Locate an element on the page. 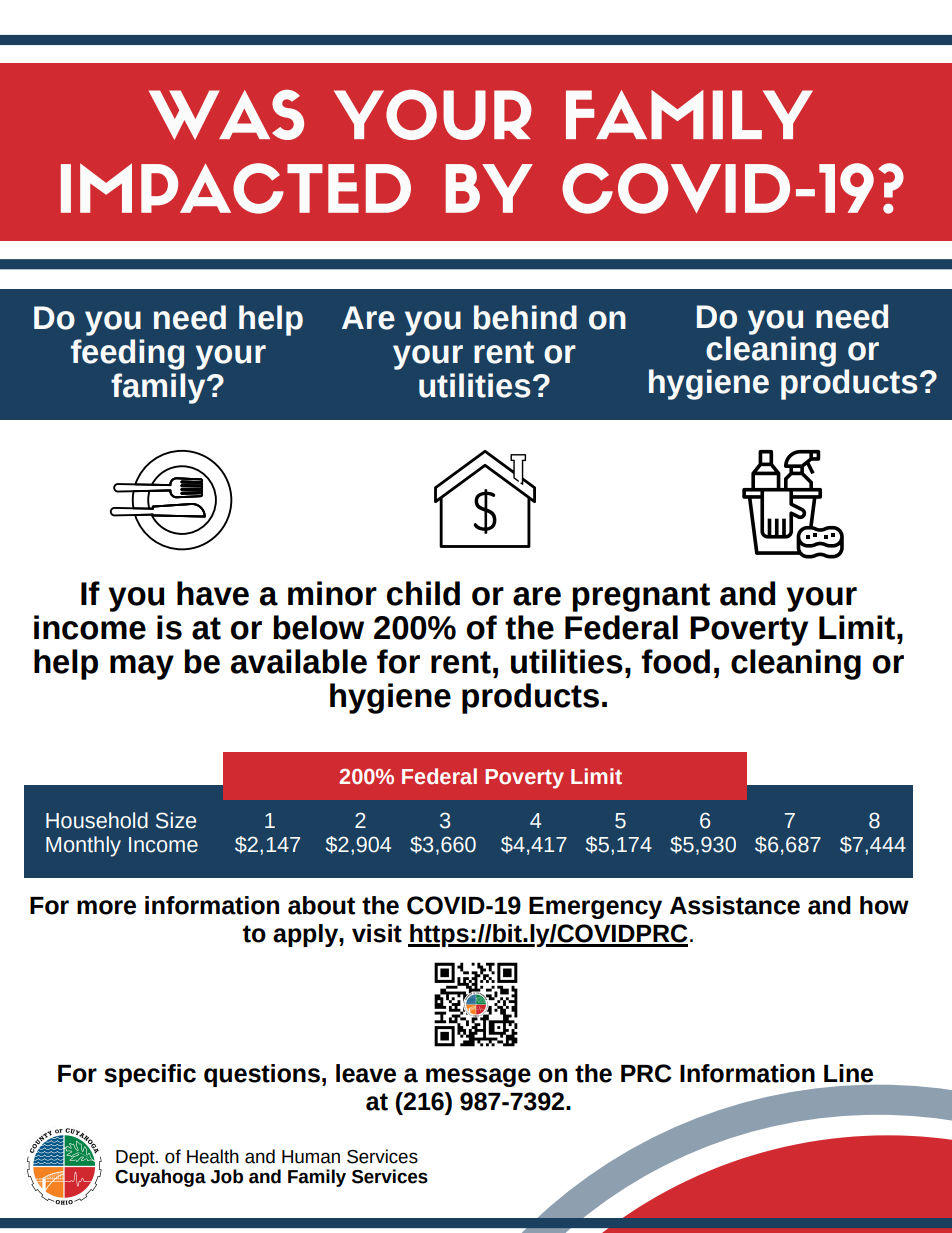 This page has width=952, height=1233. Health is located at coordinates (213, 1156).
